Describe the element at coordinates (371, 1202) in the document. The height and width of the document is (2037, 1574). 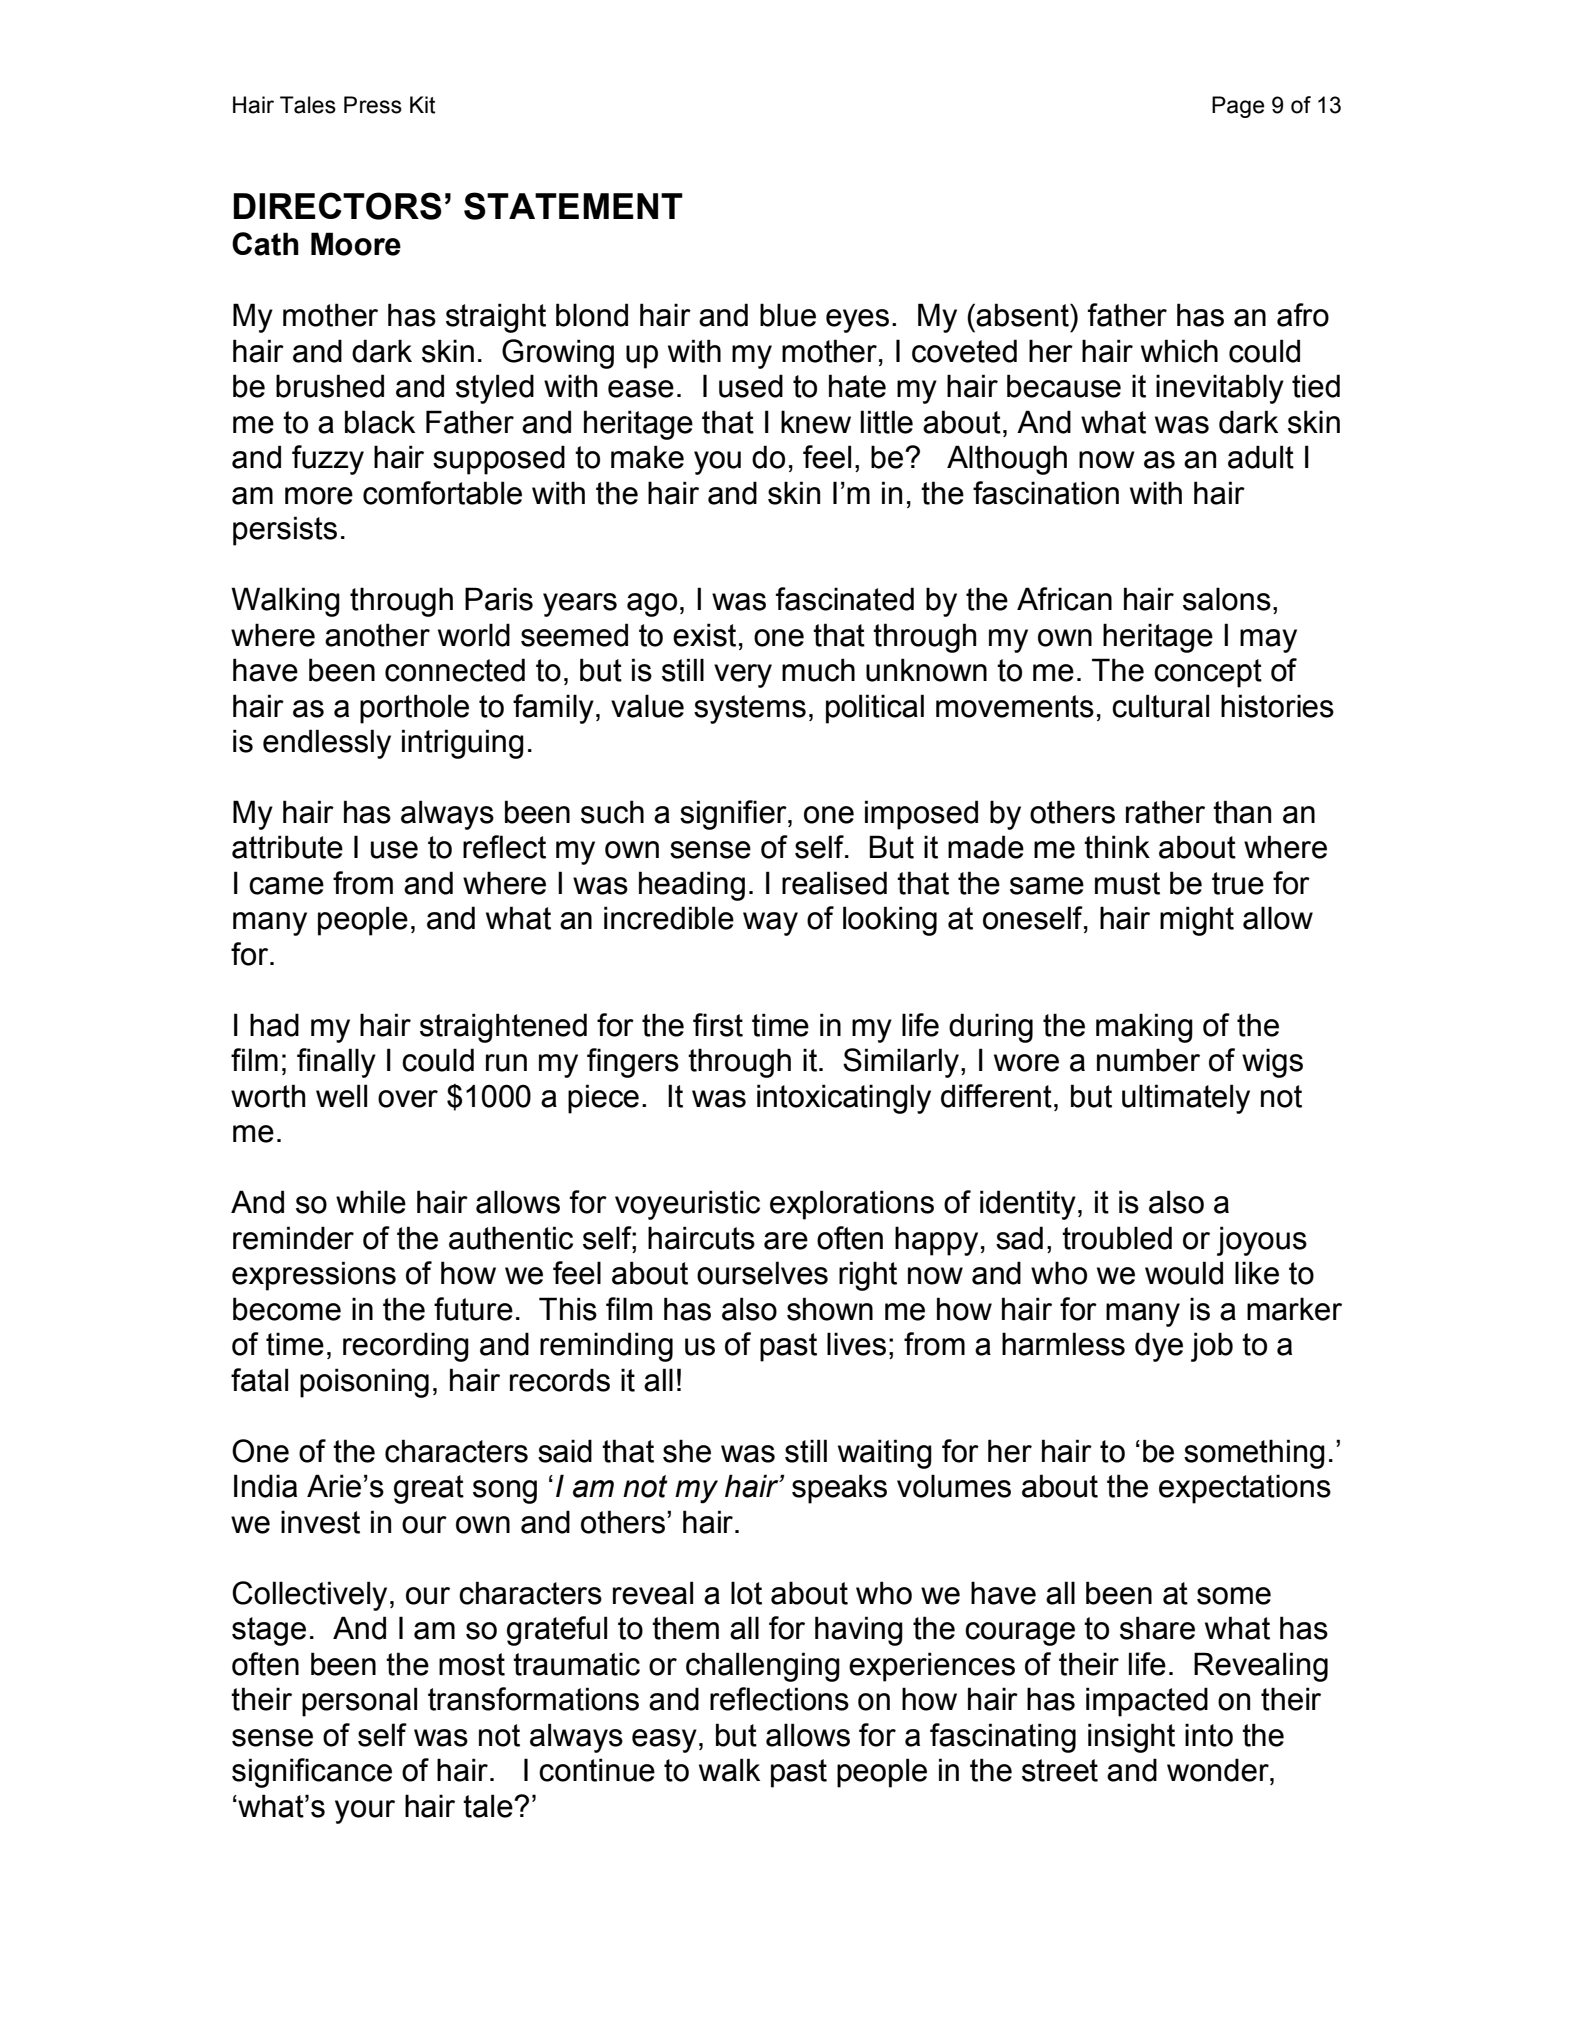
I see `while` at that location.
